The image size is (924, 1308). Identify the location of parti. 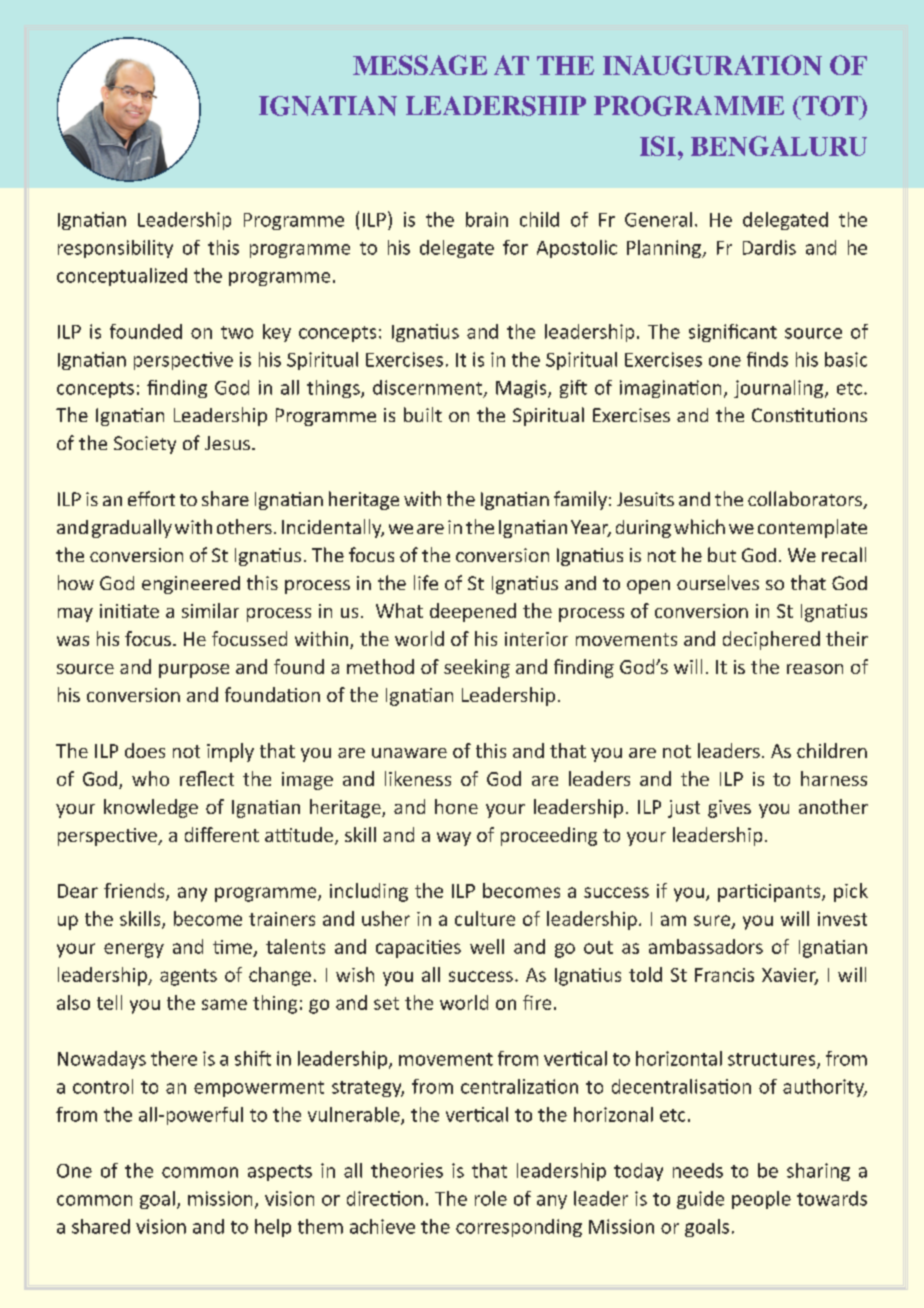
(737, 893).
